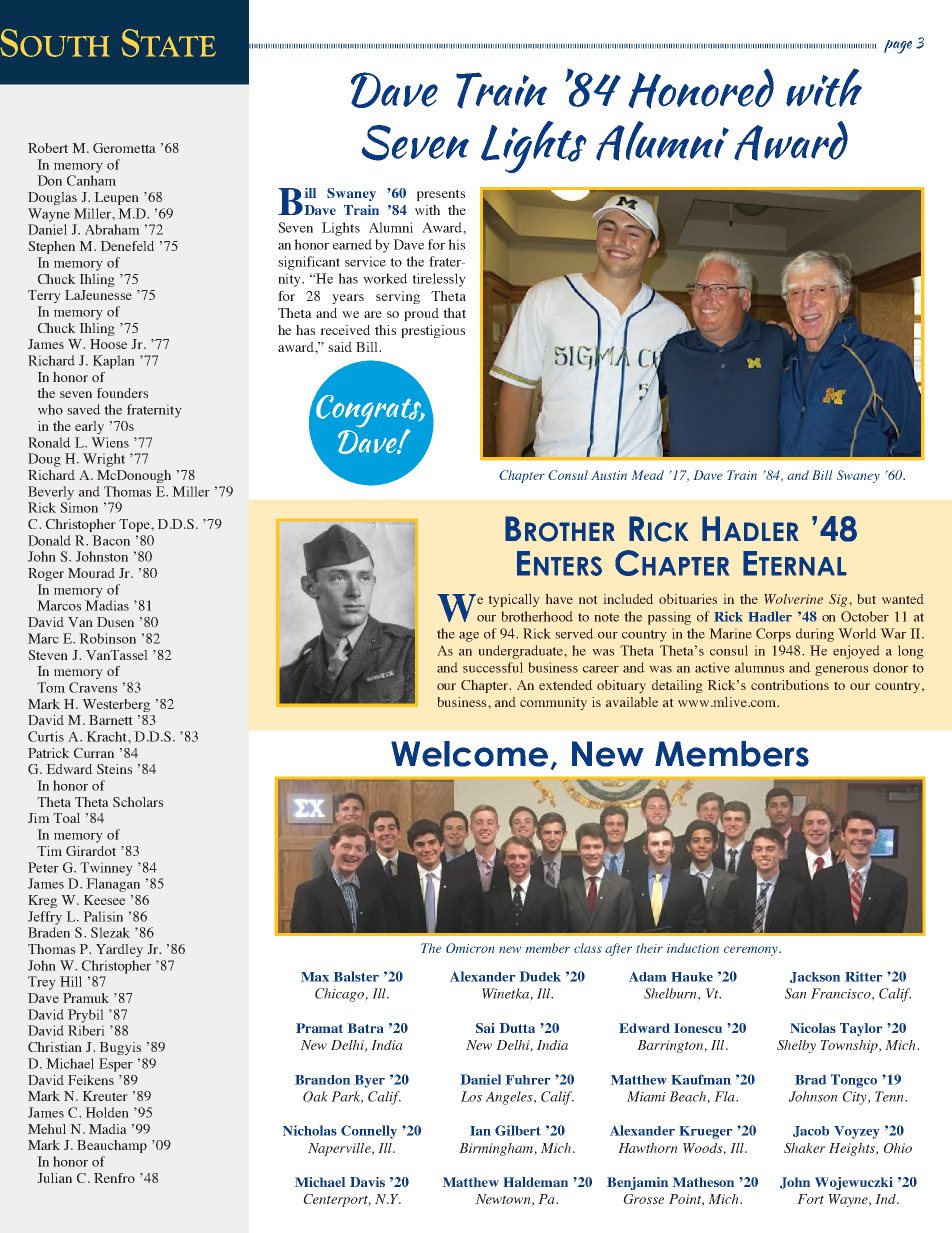 The width and height of the screenshot is (952, 1233). What do you see at coordinates (514, 600) in the screenshot?
I see `typically` at bounding box center [514, 600].
